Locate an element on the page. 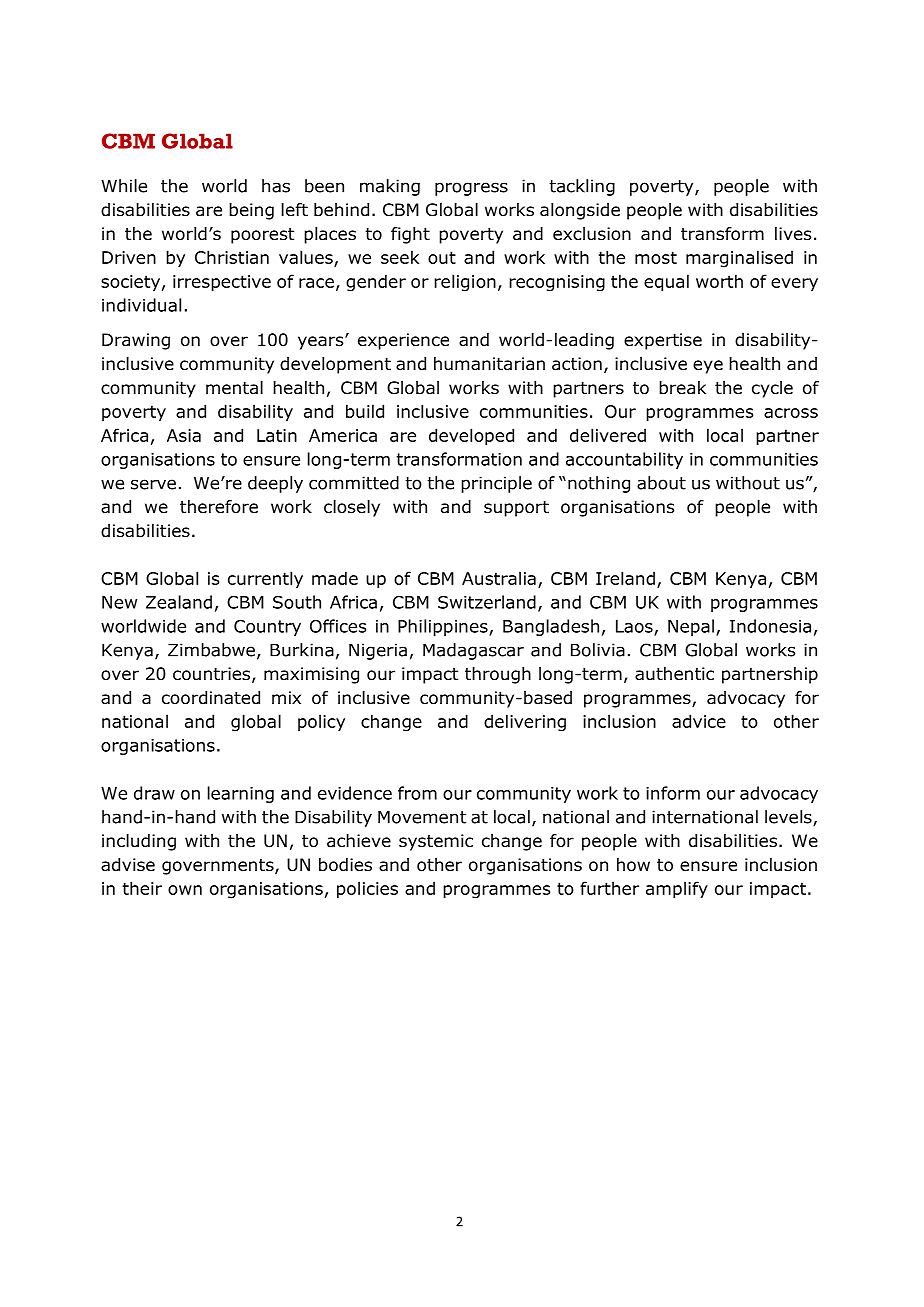 The width and height of the document is (924, 1307). Asia is located at coordinates (184, 435).
